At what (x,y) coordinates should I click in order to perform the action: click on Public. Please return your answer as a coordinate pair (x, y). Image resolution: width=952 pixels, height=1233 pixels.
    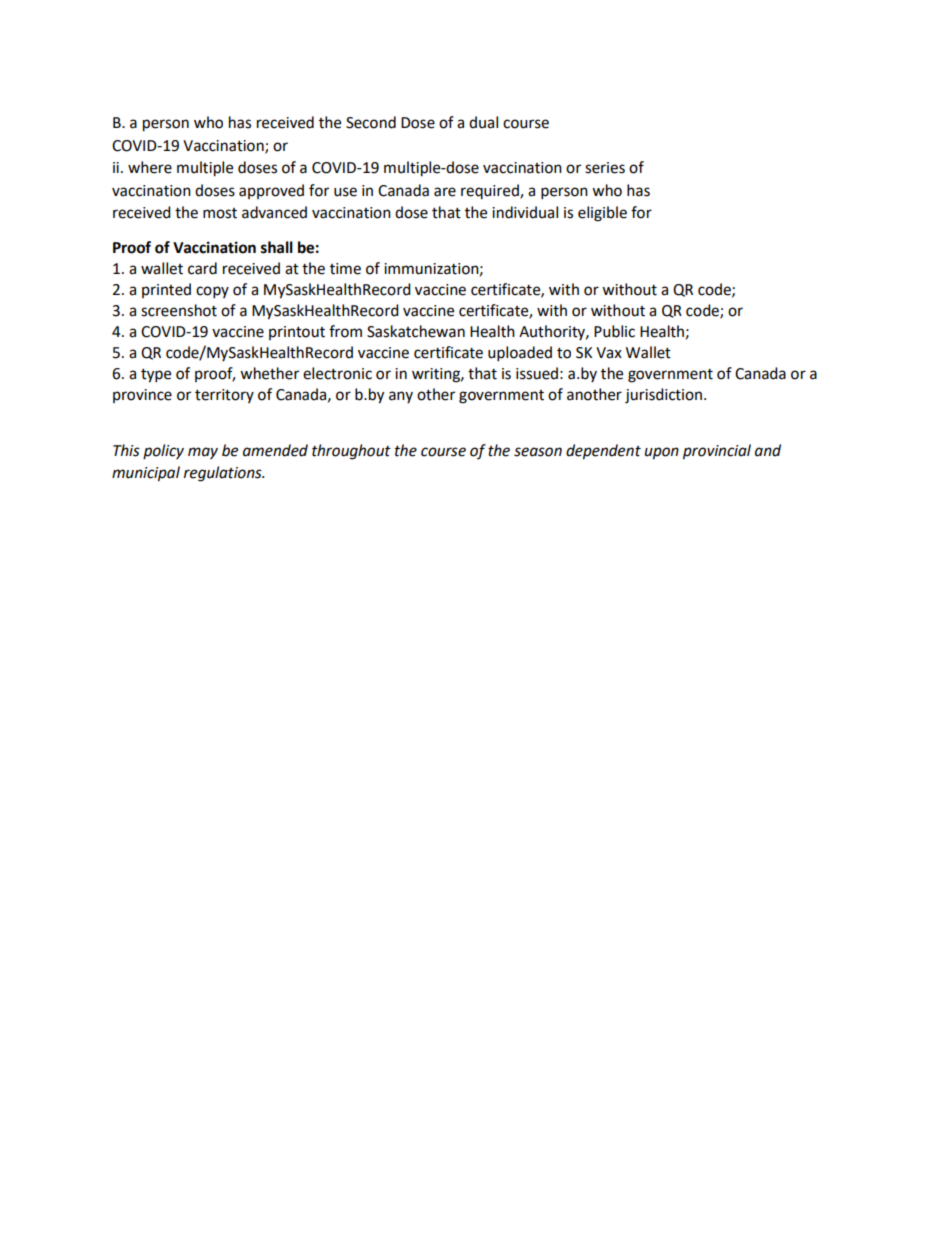
    Looking at the image, I should click on (614, 331).
